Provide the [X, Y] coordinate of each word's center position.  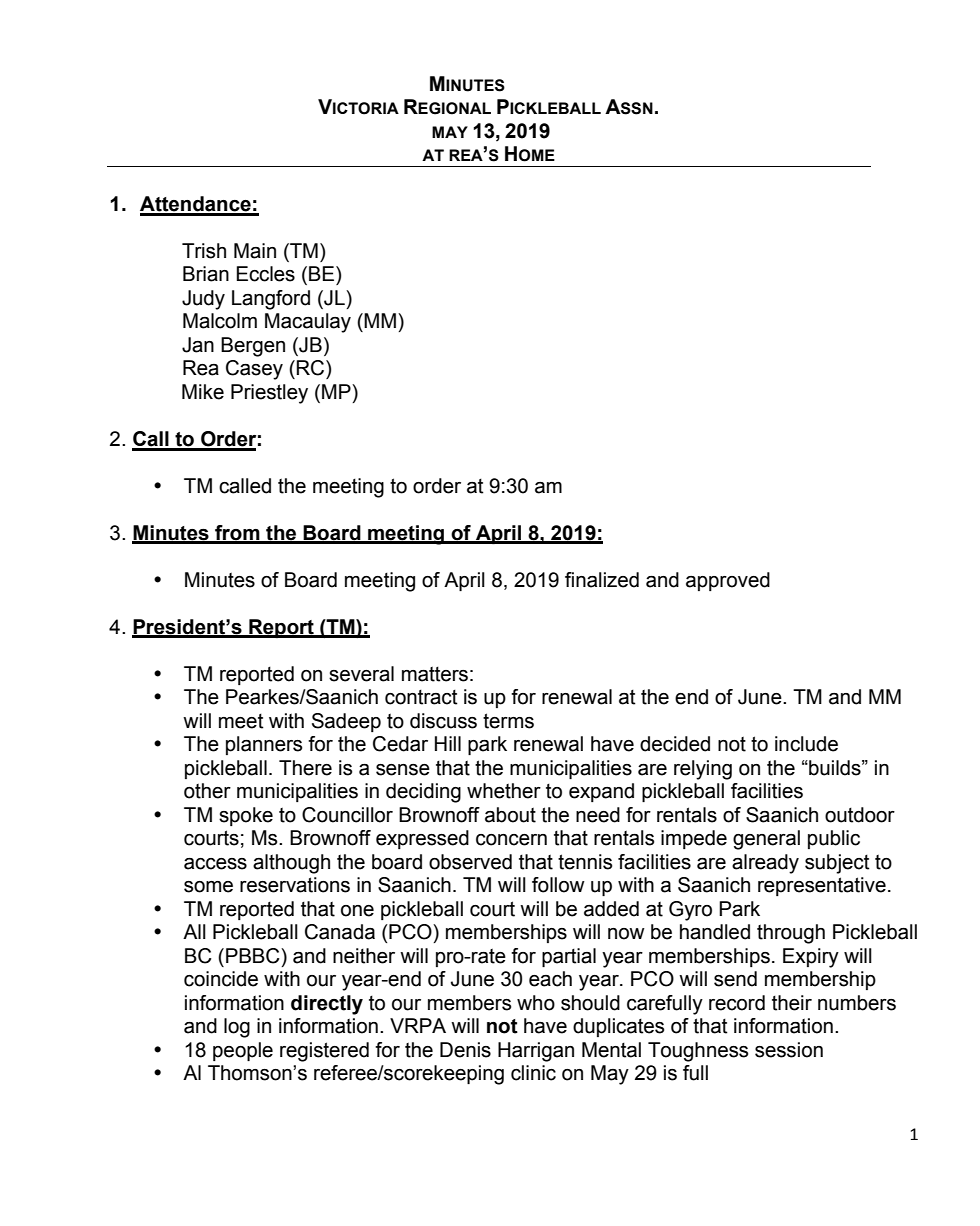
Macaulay [308, 323]
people [243, 1051]
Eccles [266, 274]
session [789, 1050]
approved [728, 581]
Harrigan [536, 1052]
